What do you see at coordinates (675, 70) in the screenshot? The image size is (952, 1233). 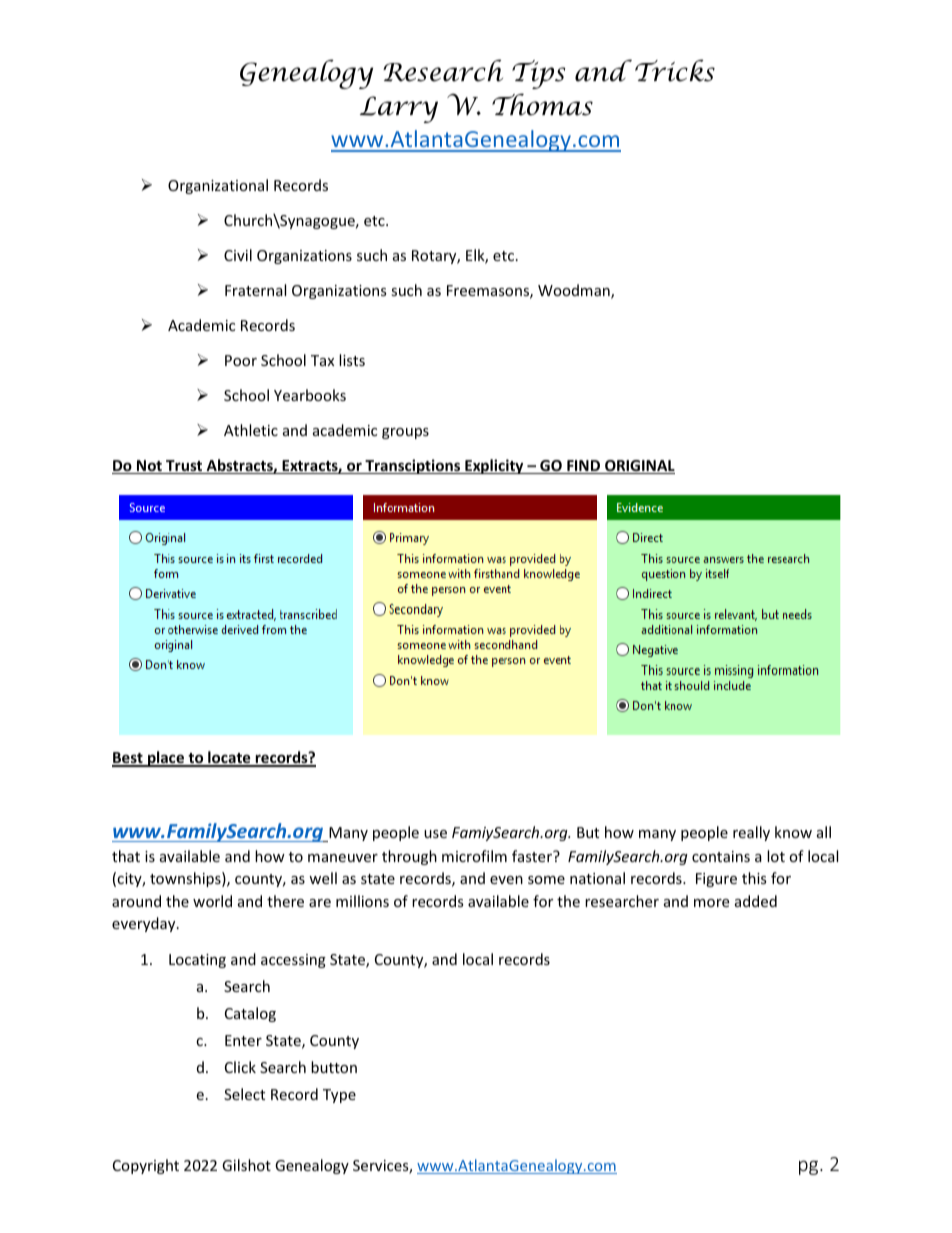 I see `Tricks` at bounding box center [675, 70].
